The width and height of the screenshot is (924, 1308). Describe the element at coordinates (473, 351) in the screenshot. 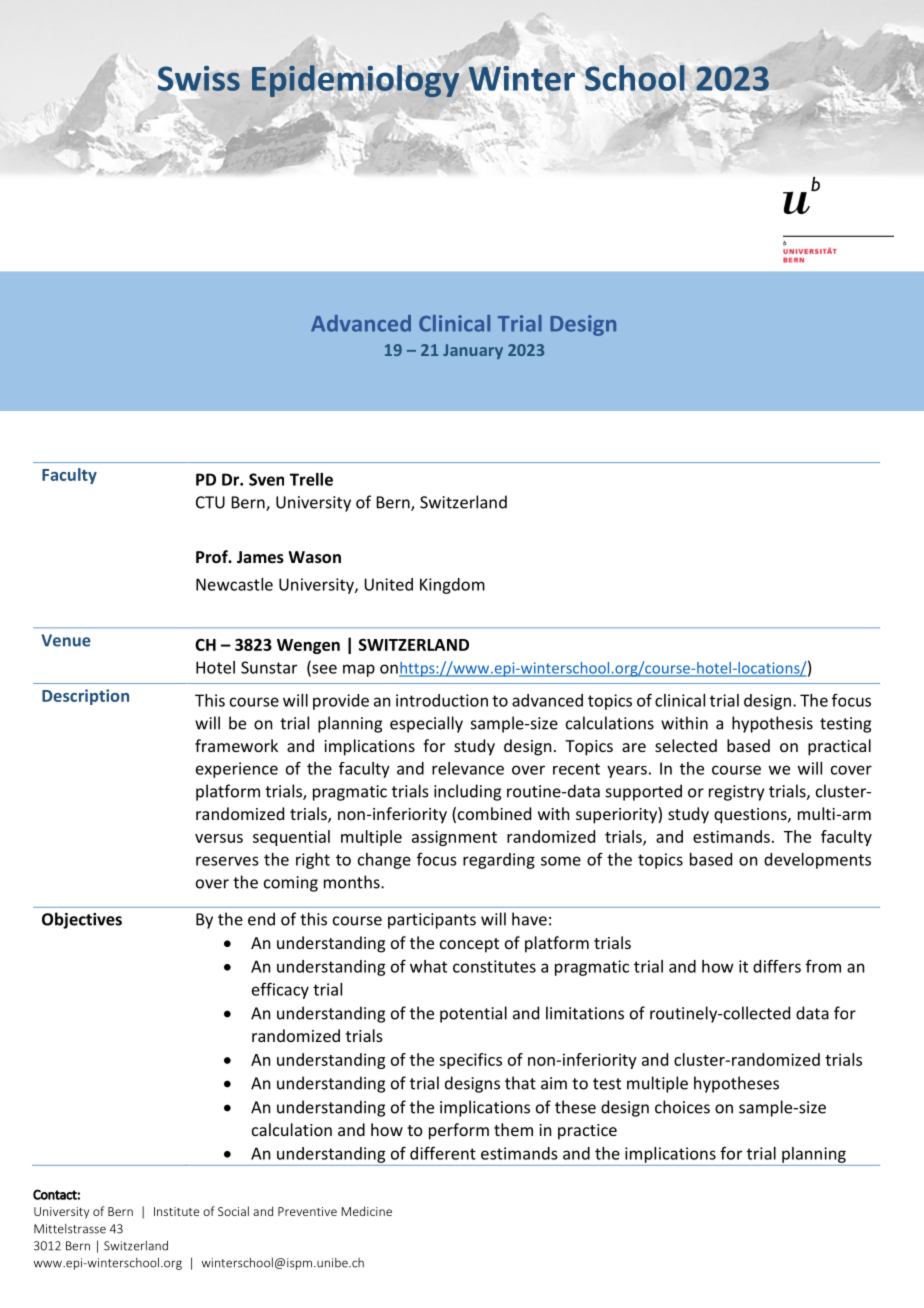

I see `January` at that location.
